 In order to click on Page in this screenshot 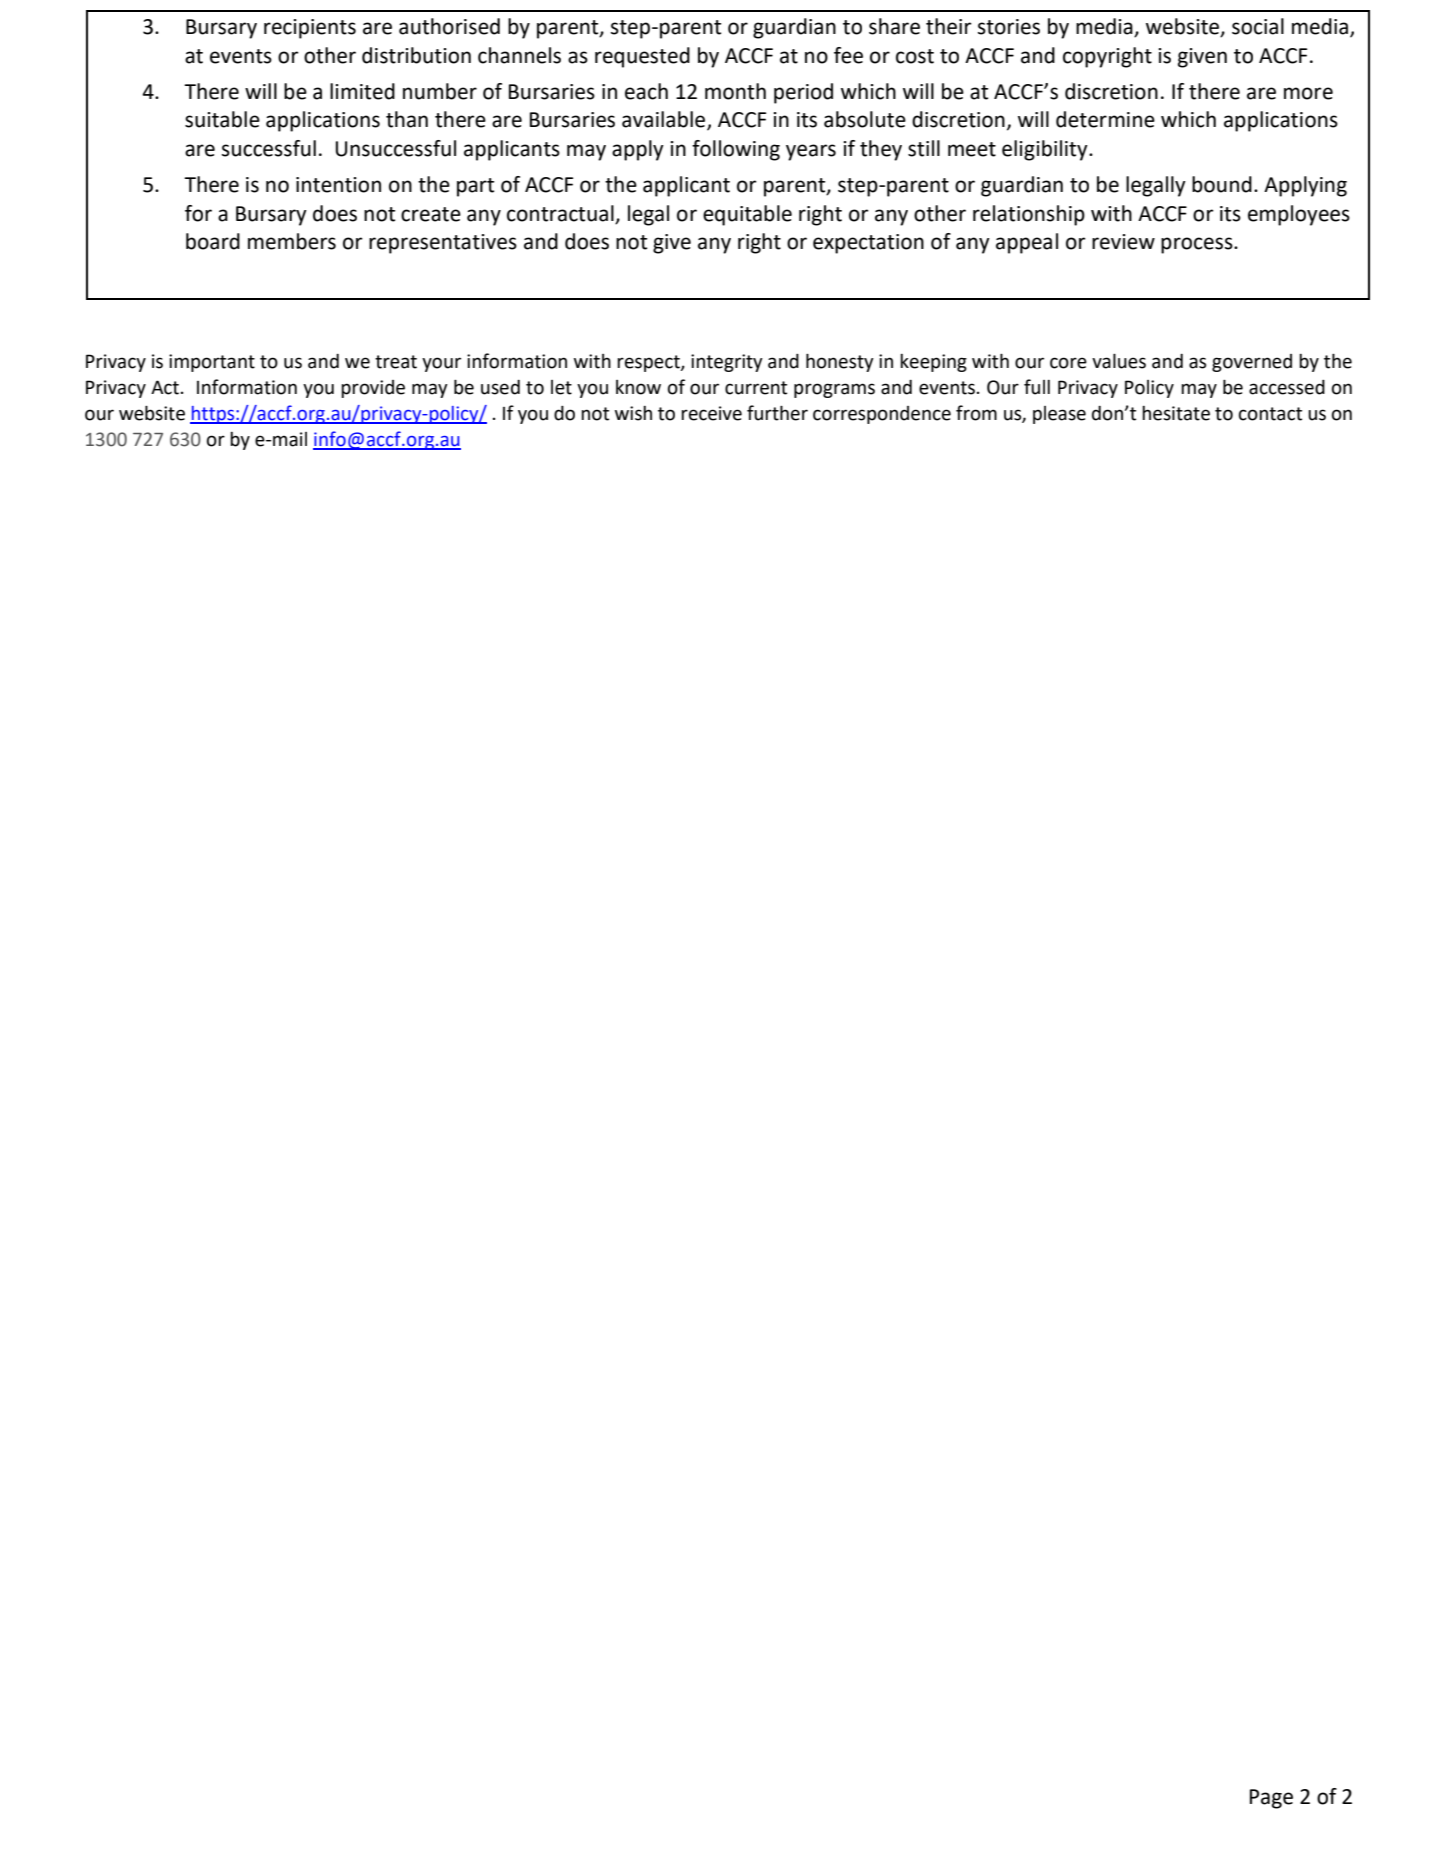, I will do `click(1271, 1799)`.
